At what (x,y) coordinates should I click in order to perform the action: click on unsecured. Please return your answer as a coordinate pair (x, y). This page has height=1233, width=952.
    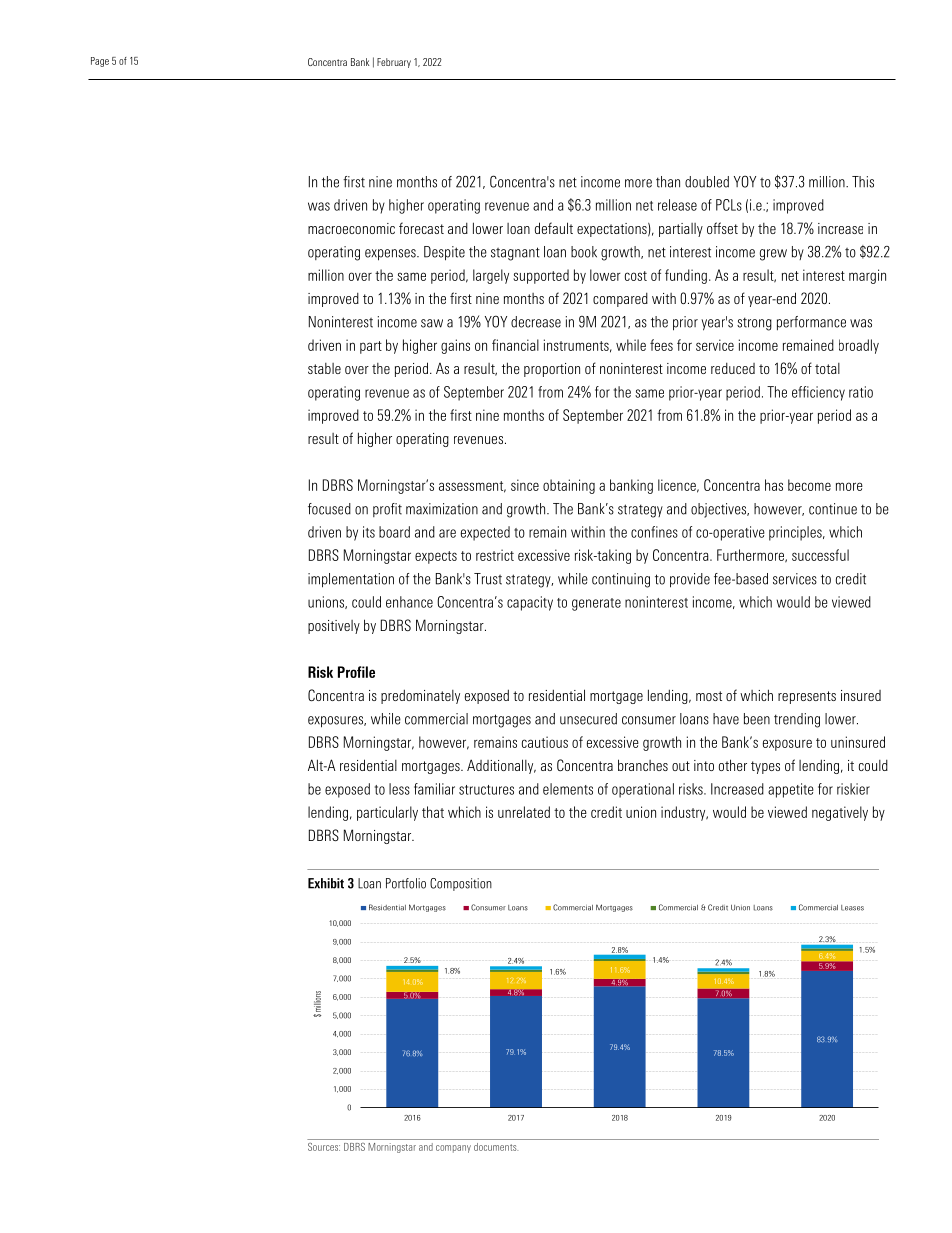
    Looking at the image, I should click on (588, 719).
